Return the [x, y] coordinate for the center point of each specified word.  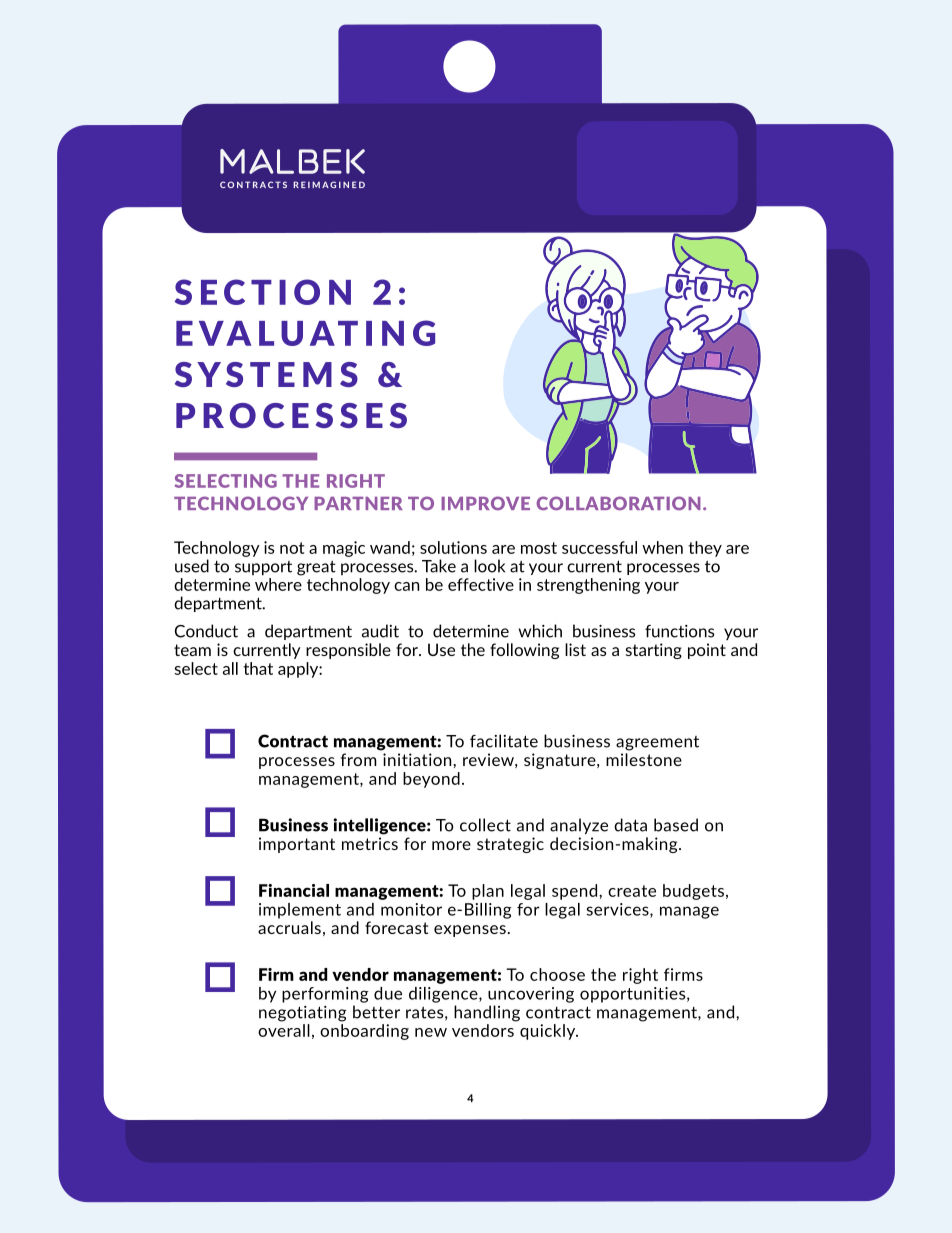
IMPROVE [485, 503]
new [431, 1032]
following [524, 651]
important [297, 845]
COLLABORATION [618, 503]
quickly [549, 1032]
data [630, 825]
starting [654, 651]
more [451, 845]
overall [284, 1030]
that [258, 668]
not [292, 548]
